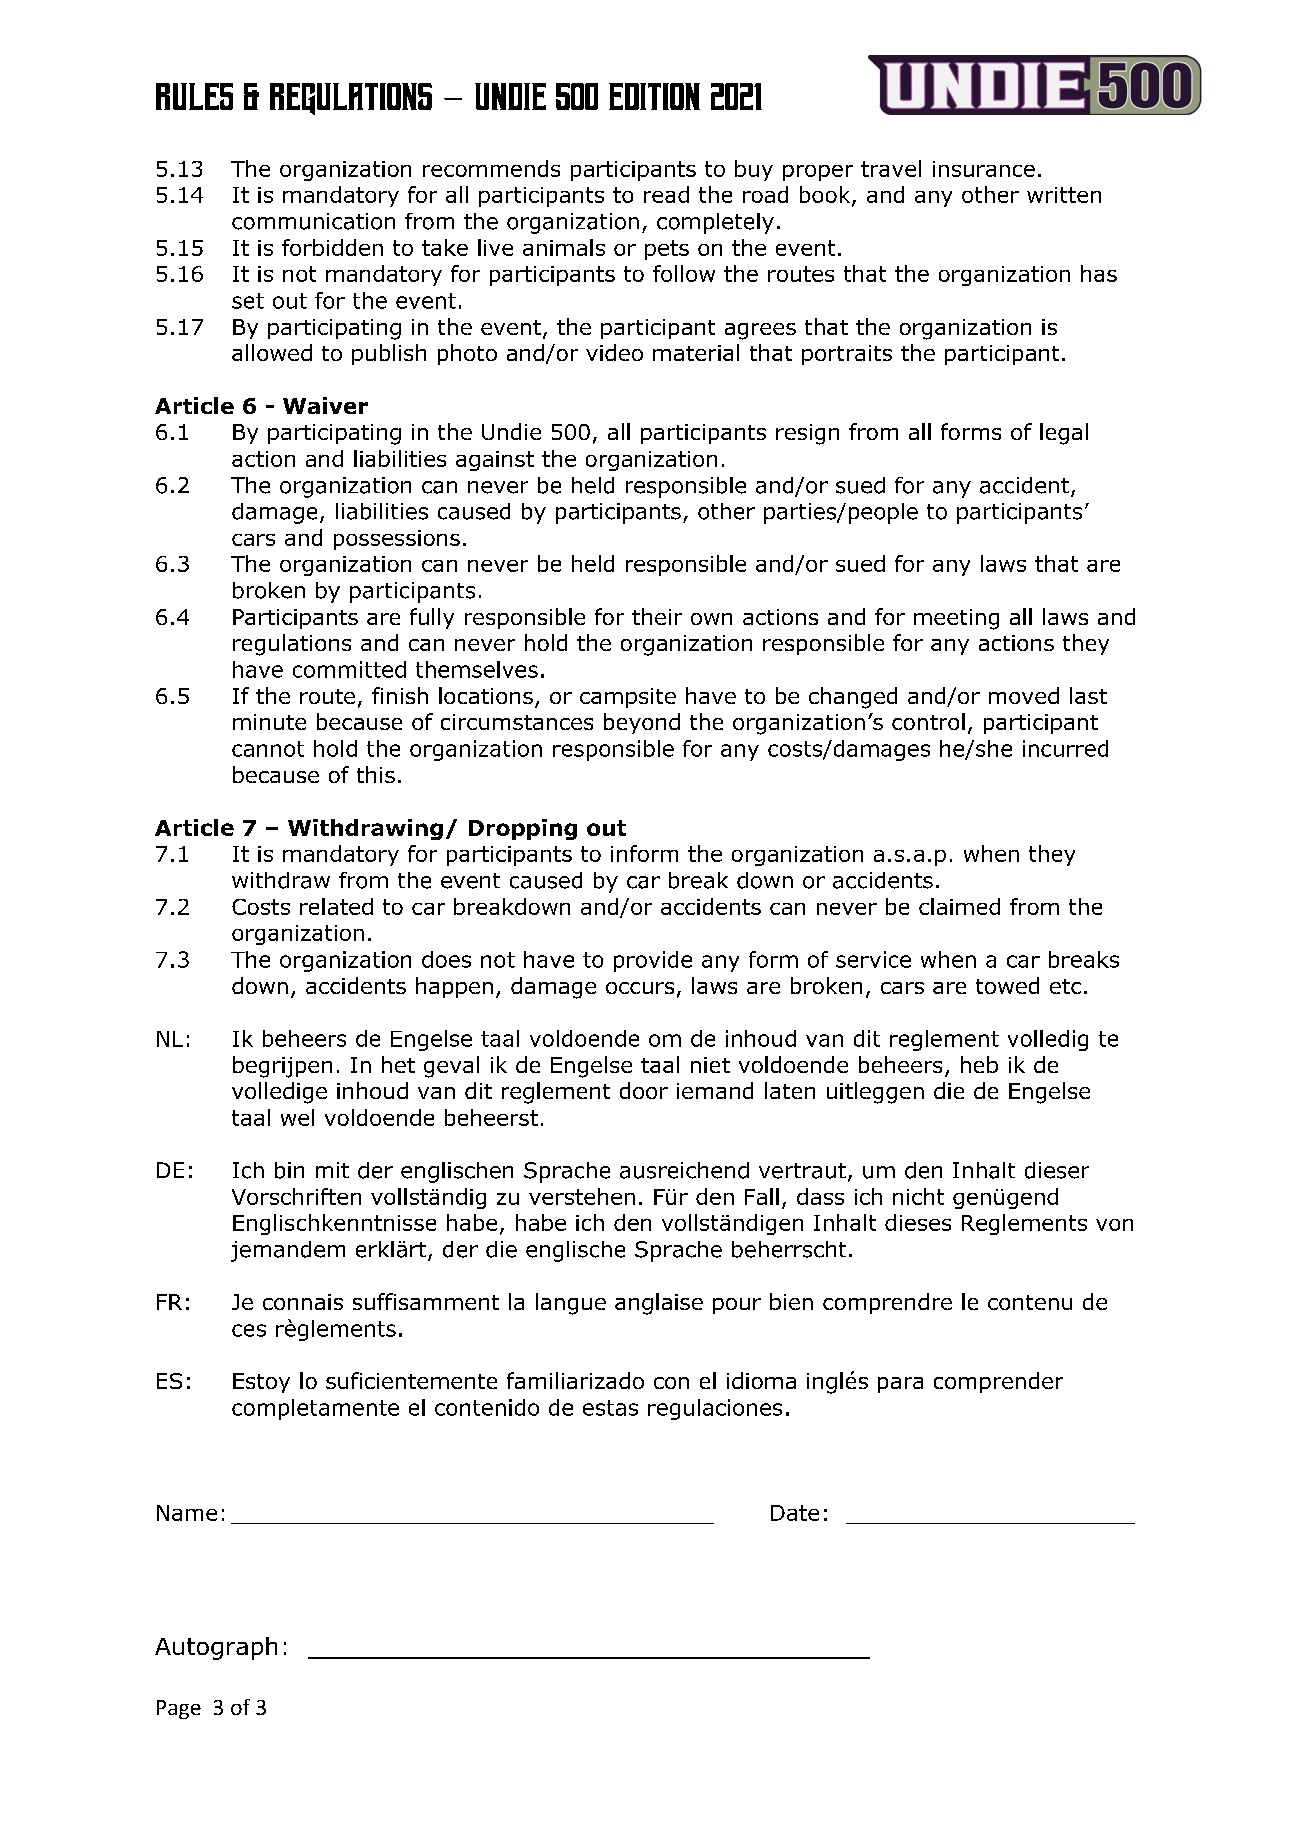 Image resolution: width=1291 pixels, height=1826 pixels. Describe the element at coordinates (654, 96) in the document. I see `edition` at that location.
